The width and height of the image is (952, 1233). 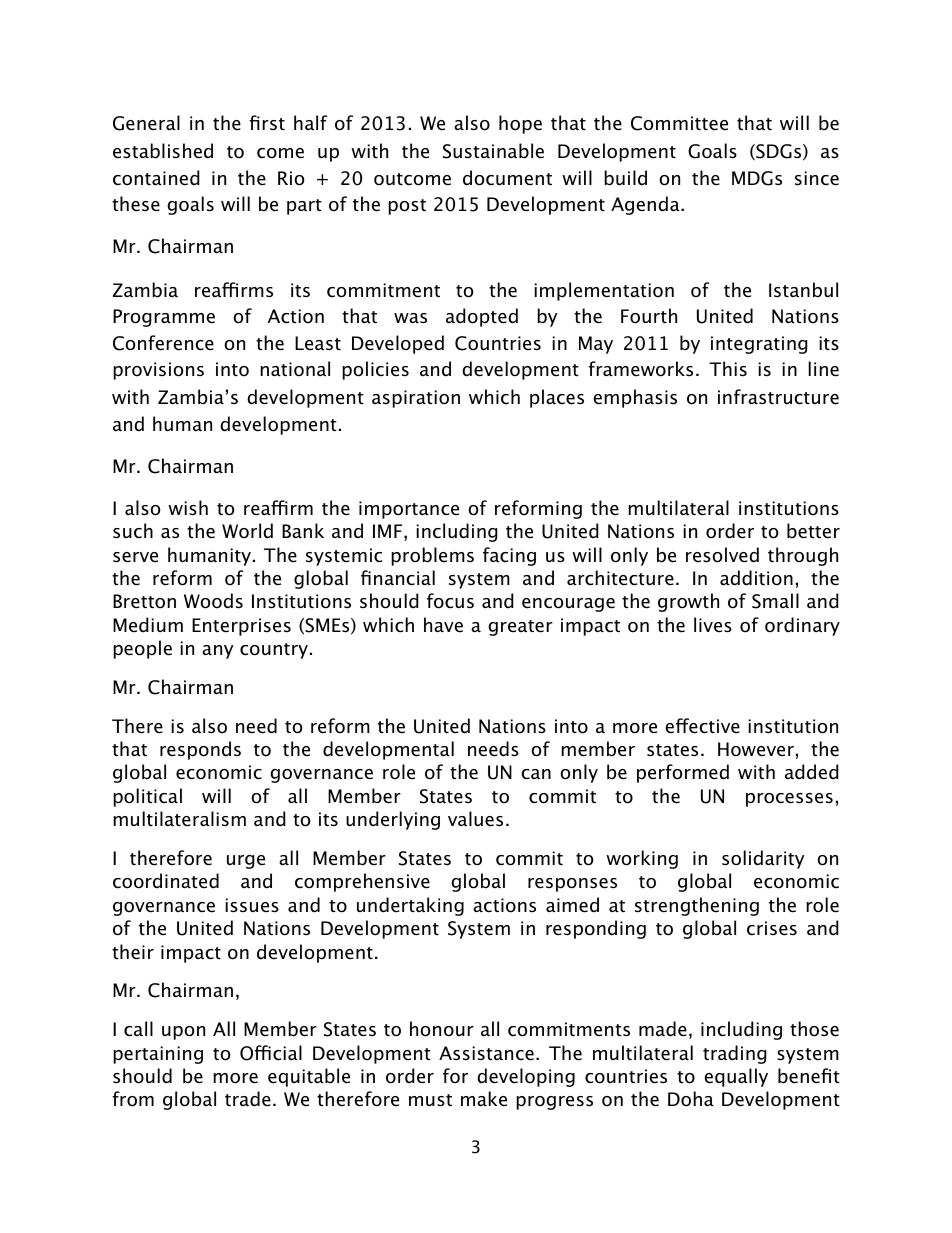 What do you see at coordinates (163, 151) in the image?
I see `established` at bounding box center [163, 151].
